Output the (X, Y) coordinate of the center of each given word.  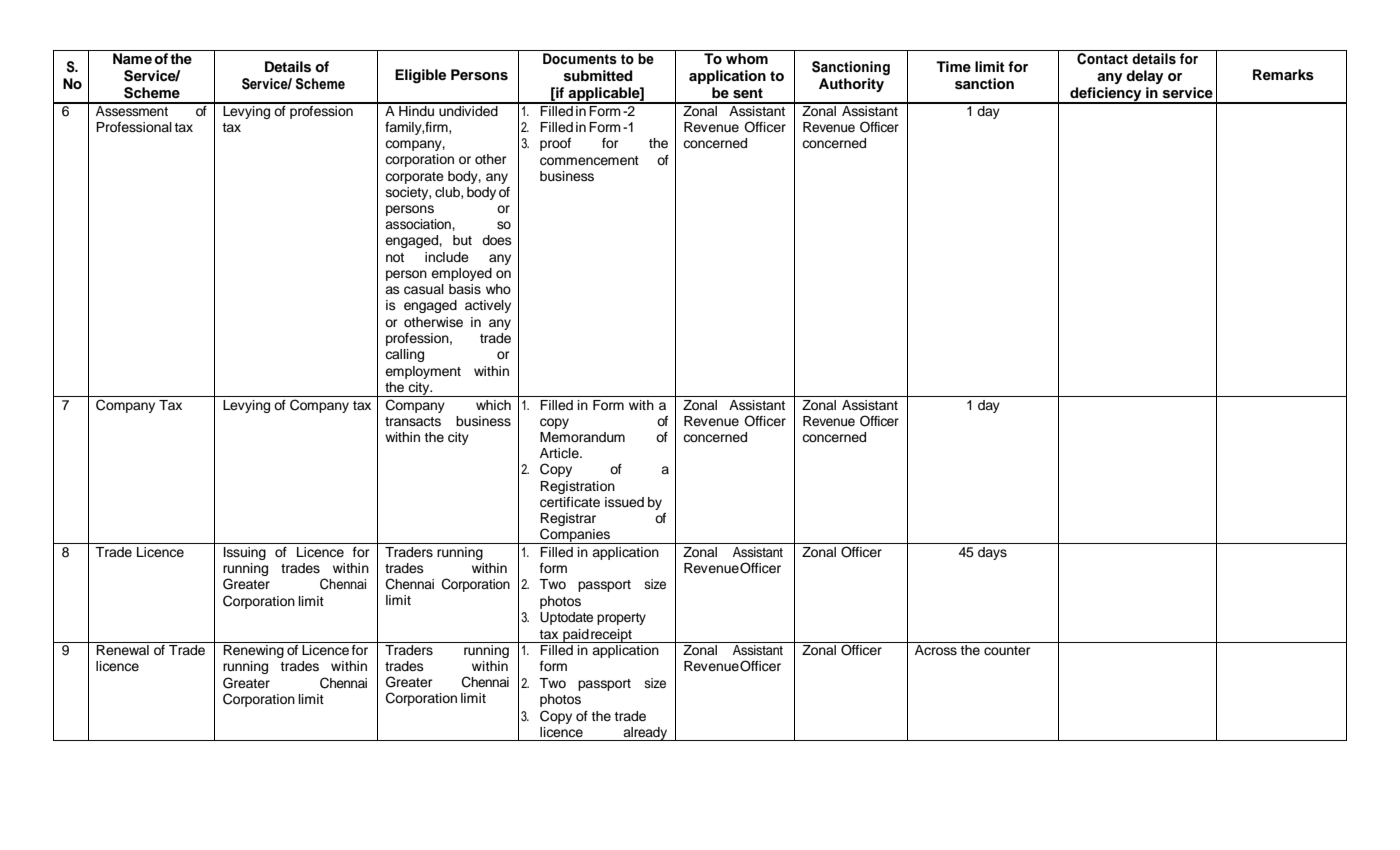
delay (1144, 77)
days (992, 553)
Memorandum (582, 437)
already (645, 734)
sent (748, 93)
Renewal (122, 650)
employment (423, 372)
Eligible (420, 76)
